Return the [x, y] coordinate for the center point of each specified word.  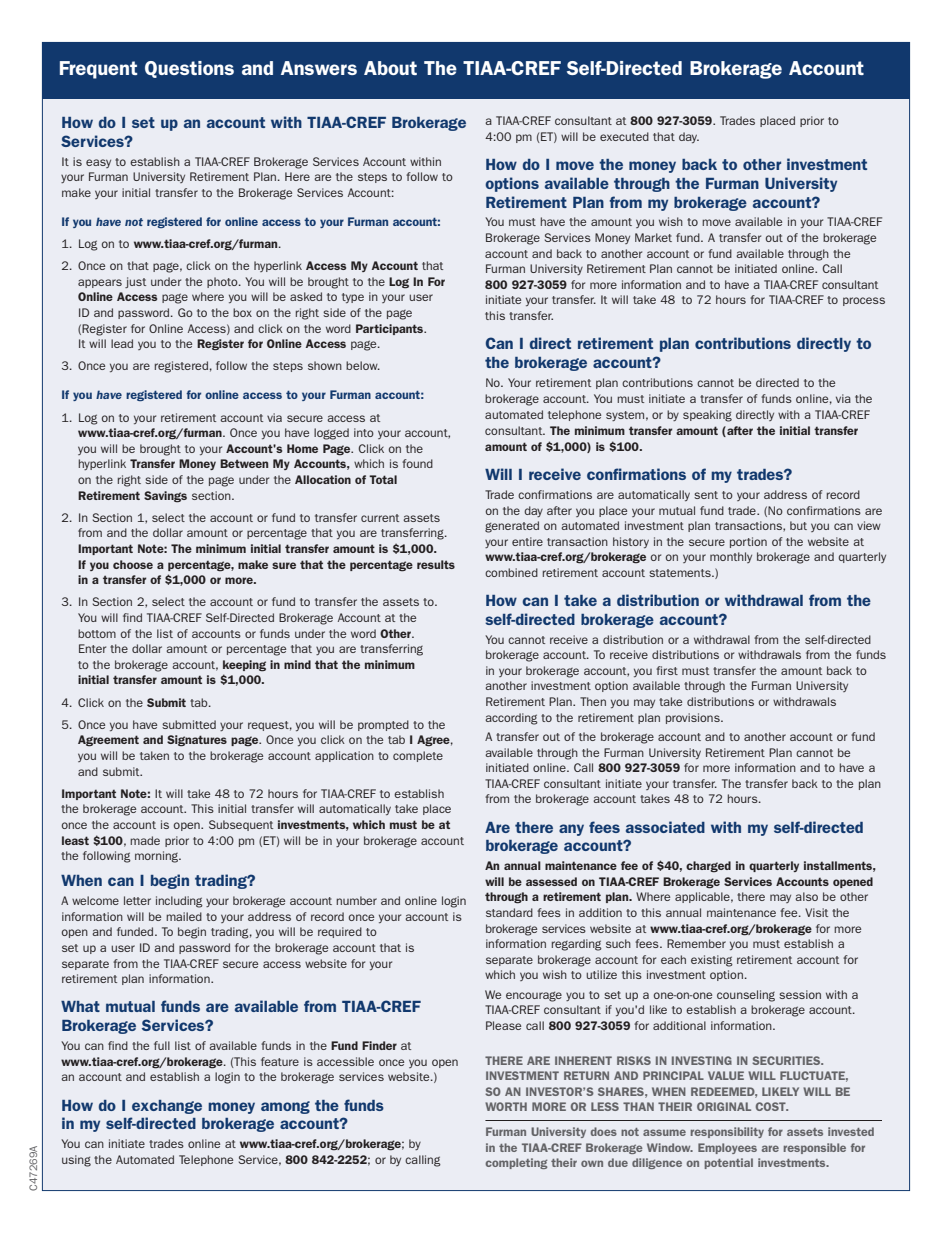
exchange [167, 1107]
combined [511, 572]
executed [624, 136]
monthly [731, 557]
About [390, 68]
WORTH [506, 1106]
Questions [189, 69]
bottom [97, 633]
